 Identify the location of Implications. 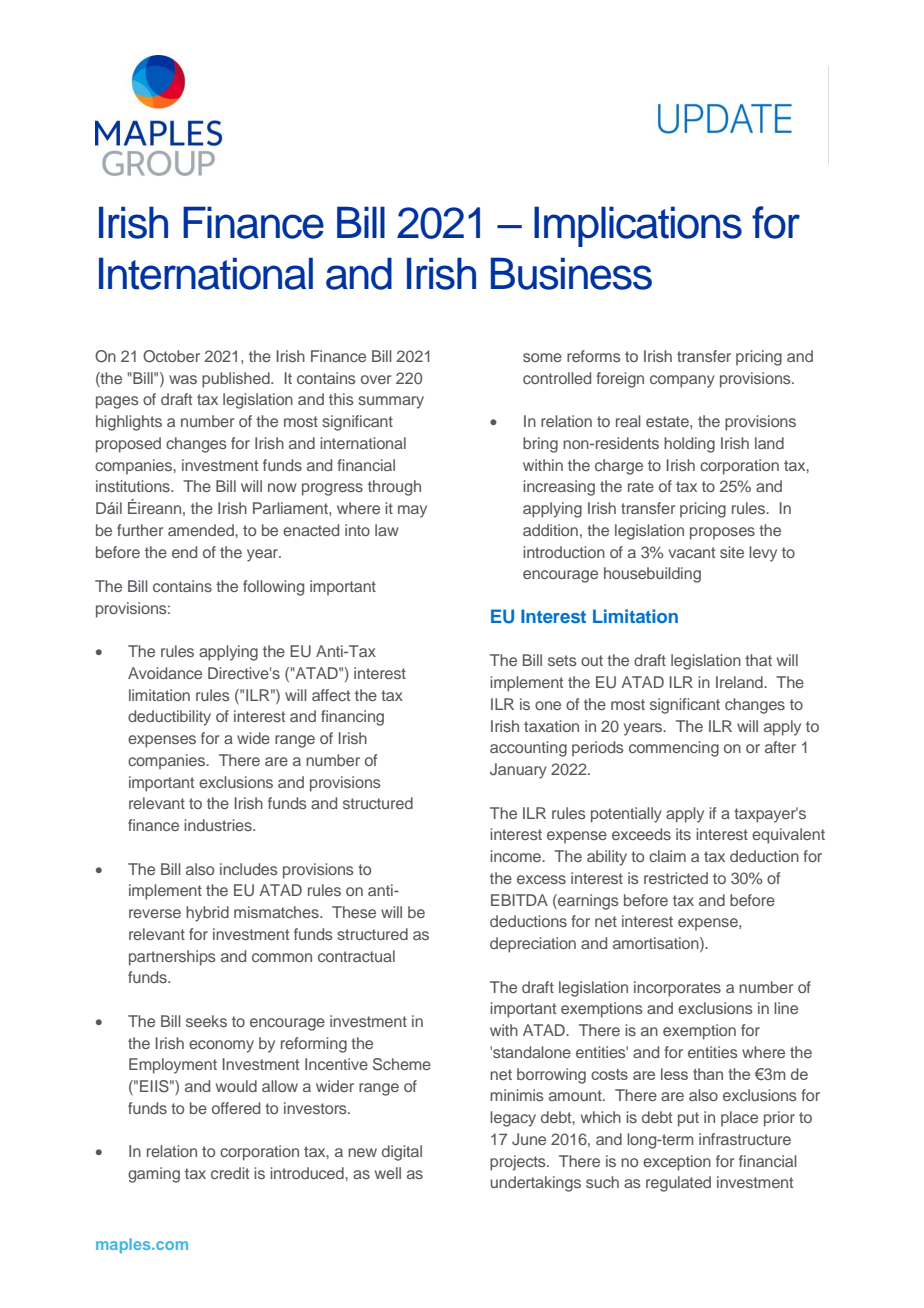
(638, 226).
